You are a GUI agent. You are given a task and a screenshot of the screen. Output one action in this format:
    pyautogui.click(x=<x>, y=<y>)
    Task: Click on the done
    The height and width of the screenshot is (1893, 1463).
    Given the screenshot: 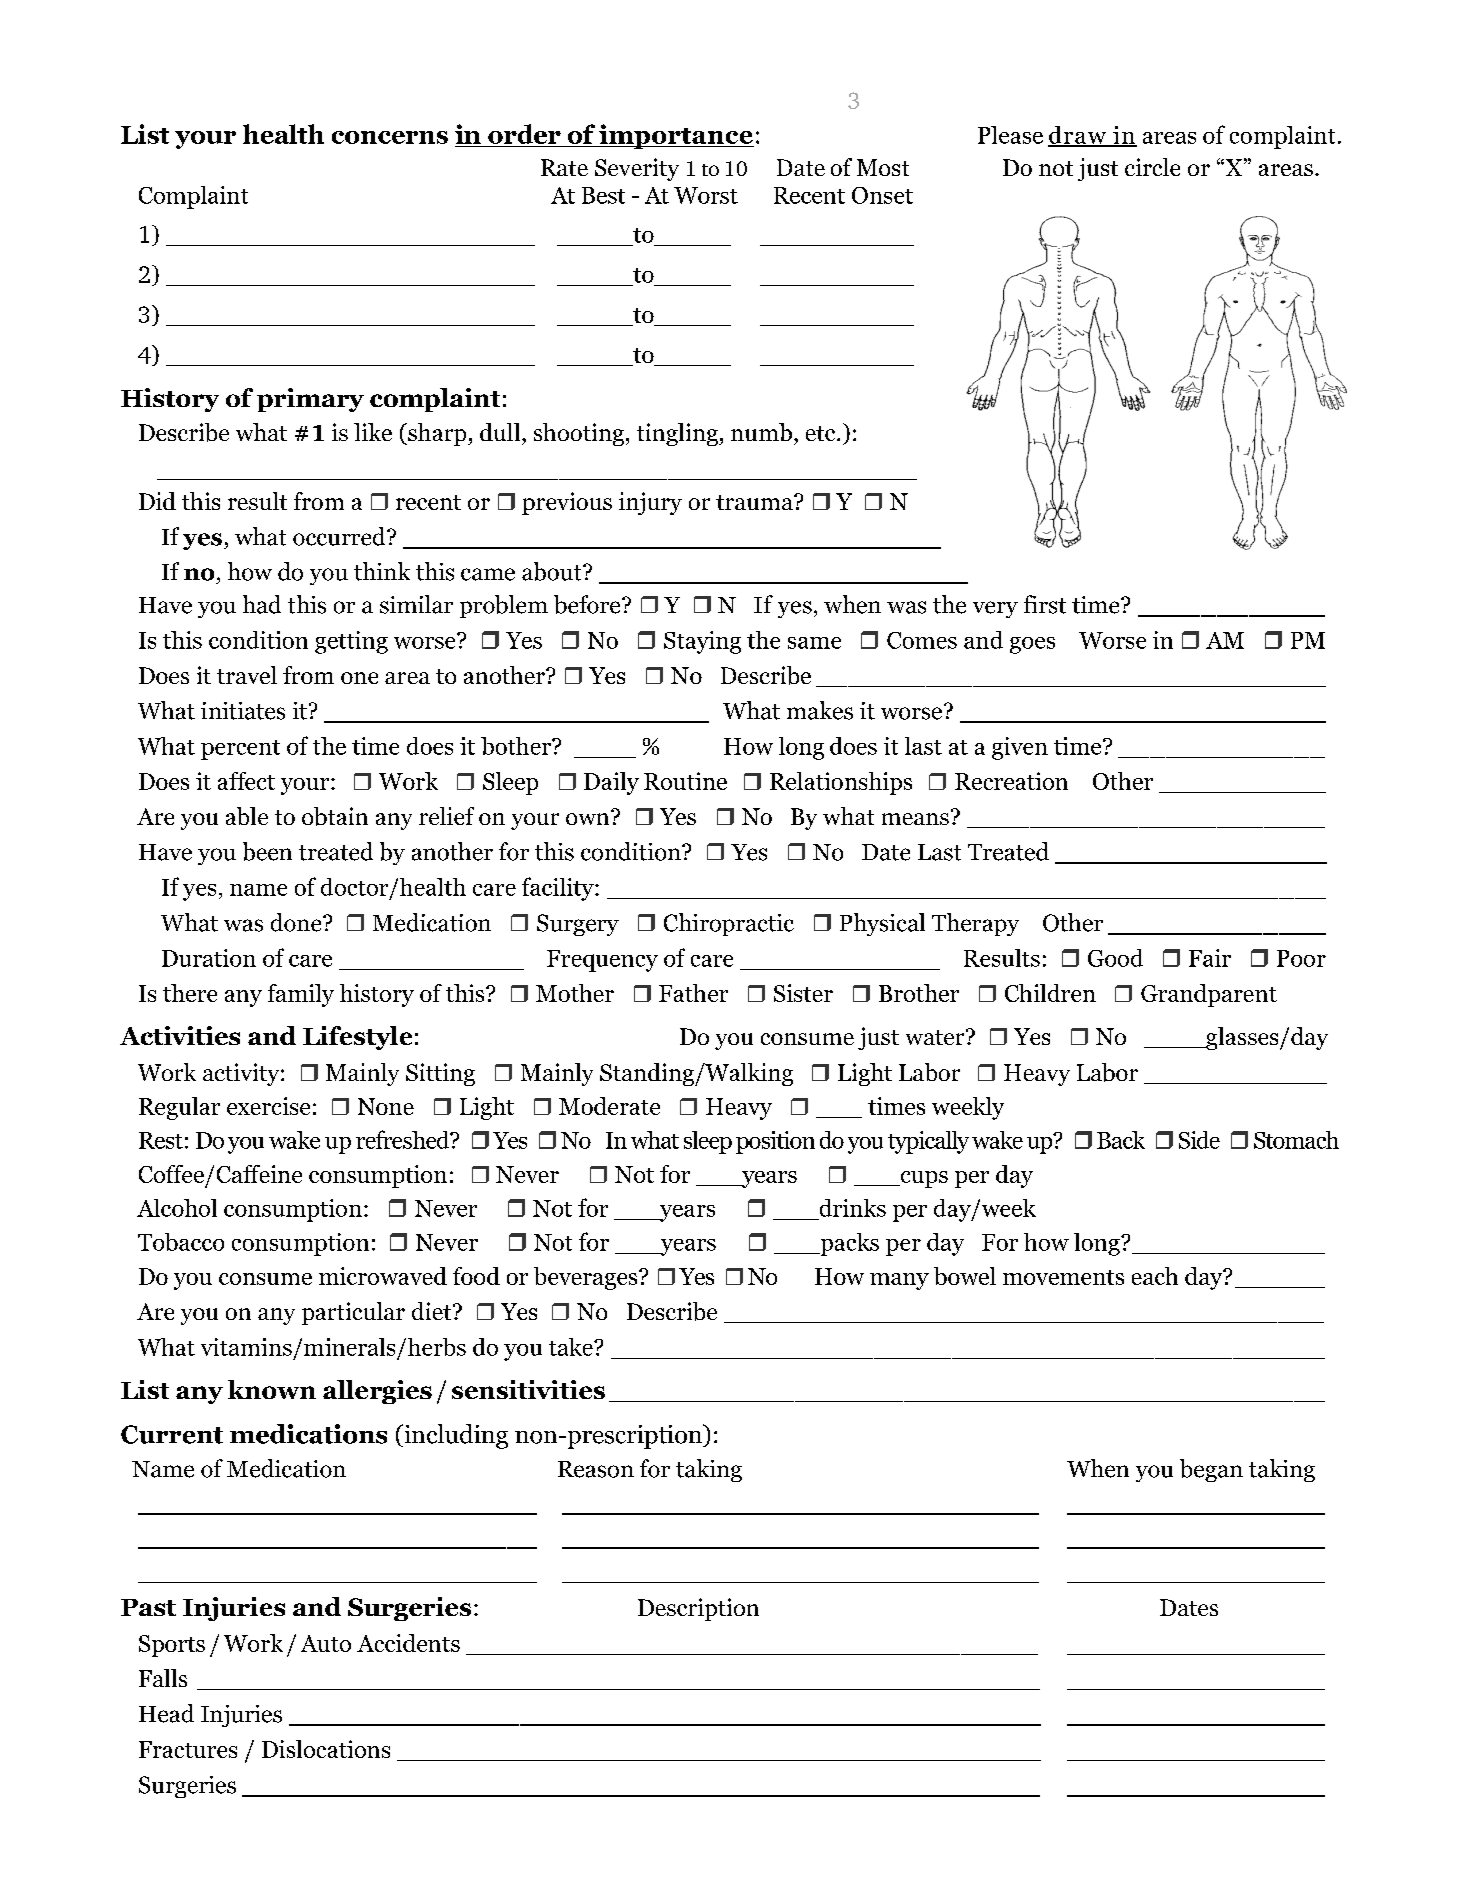 What is the action you would take?
    pyautogui.click(x=297, y=922)
